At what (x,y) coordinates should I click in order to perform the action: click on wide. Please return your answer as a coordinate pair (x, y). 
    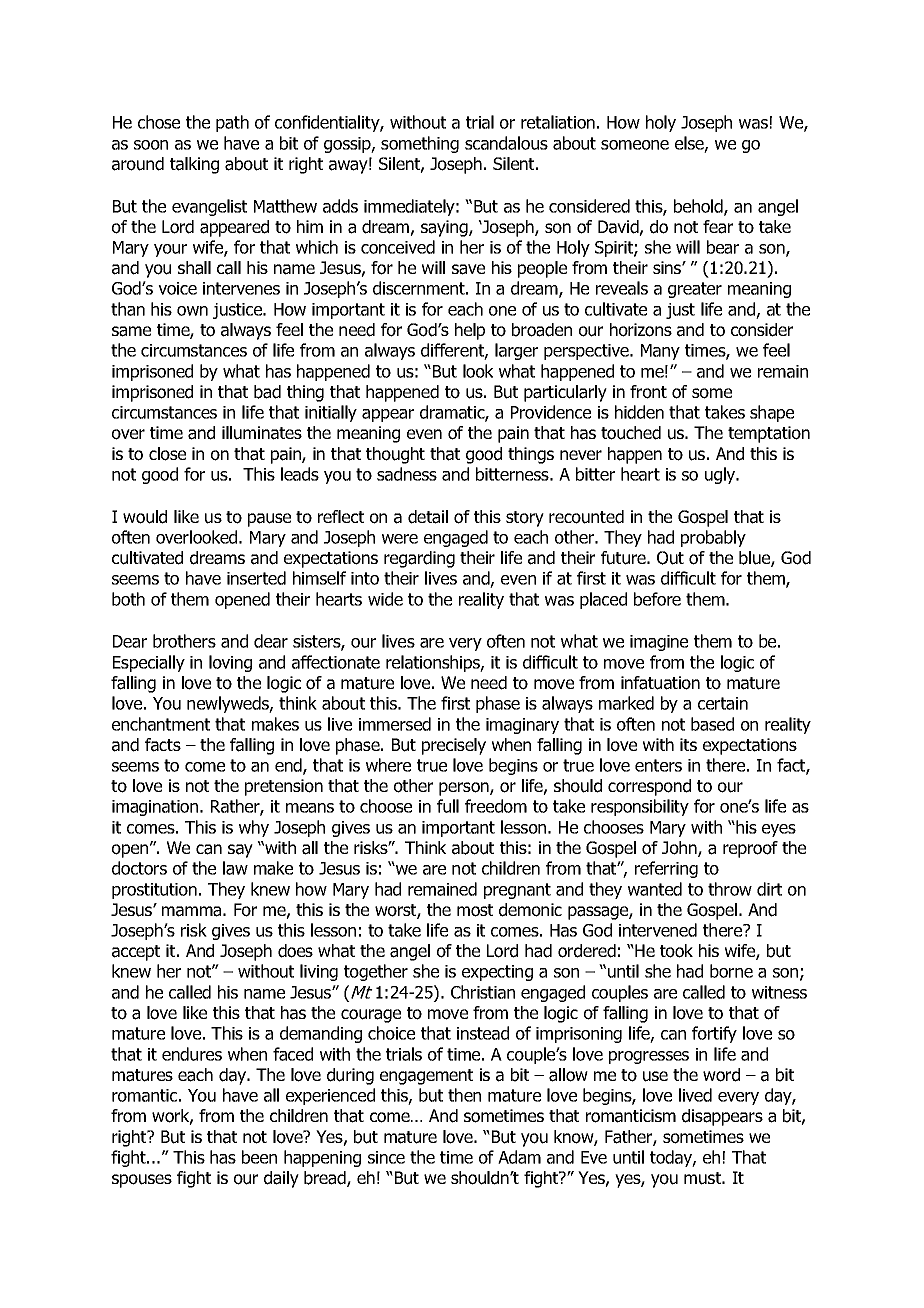
    Looking at the image, I should click on (385, 599).
